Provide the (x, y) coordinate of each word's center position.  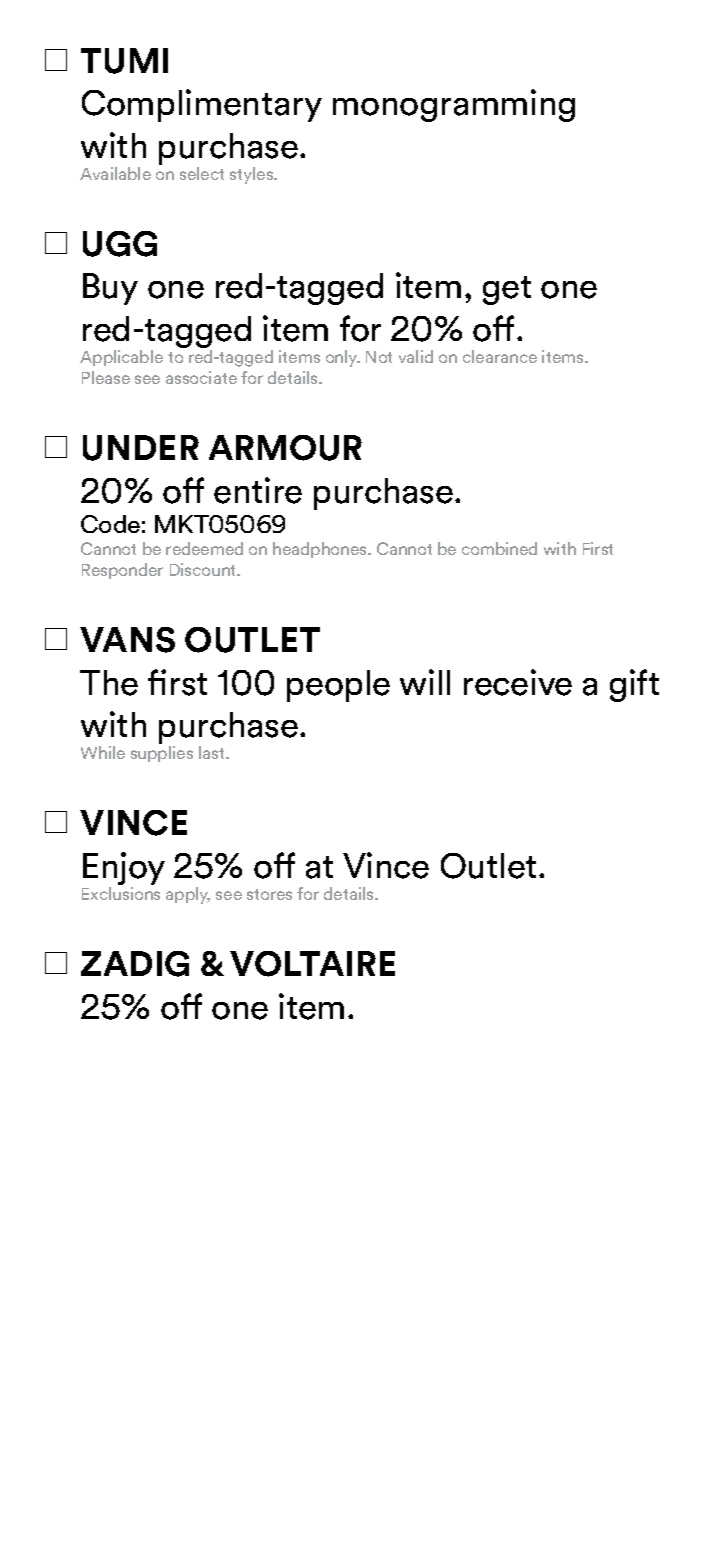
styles (253, 175)
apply (188, 895)
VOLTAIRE (312, 964)
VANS (127, 640)
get (507, 290)
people (338, 686)
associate (201, 377)
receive (518, 682)
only (343, 358)
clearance (500, 356)
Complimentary (202, 105)
